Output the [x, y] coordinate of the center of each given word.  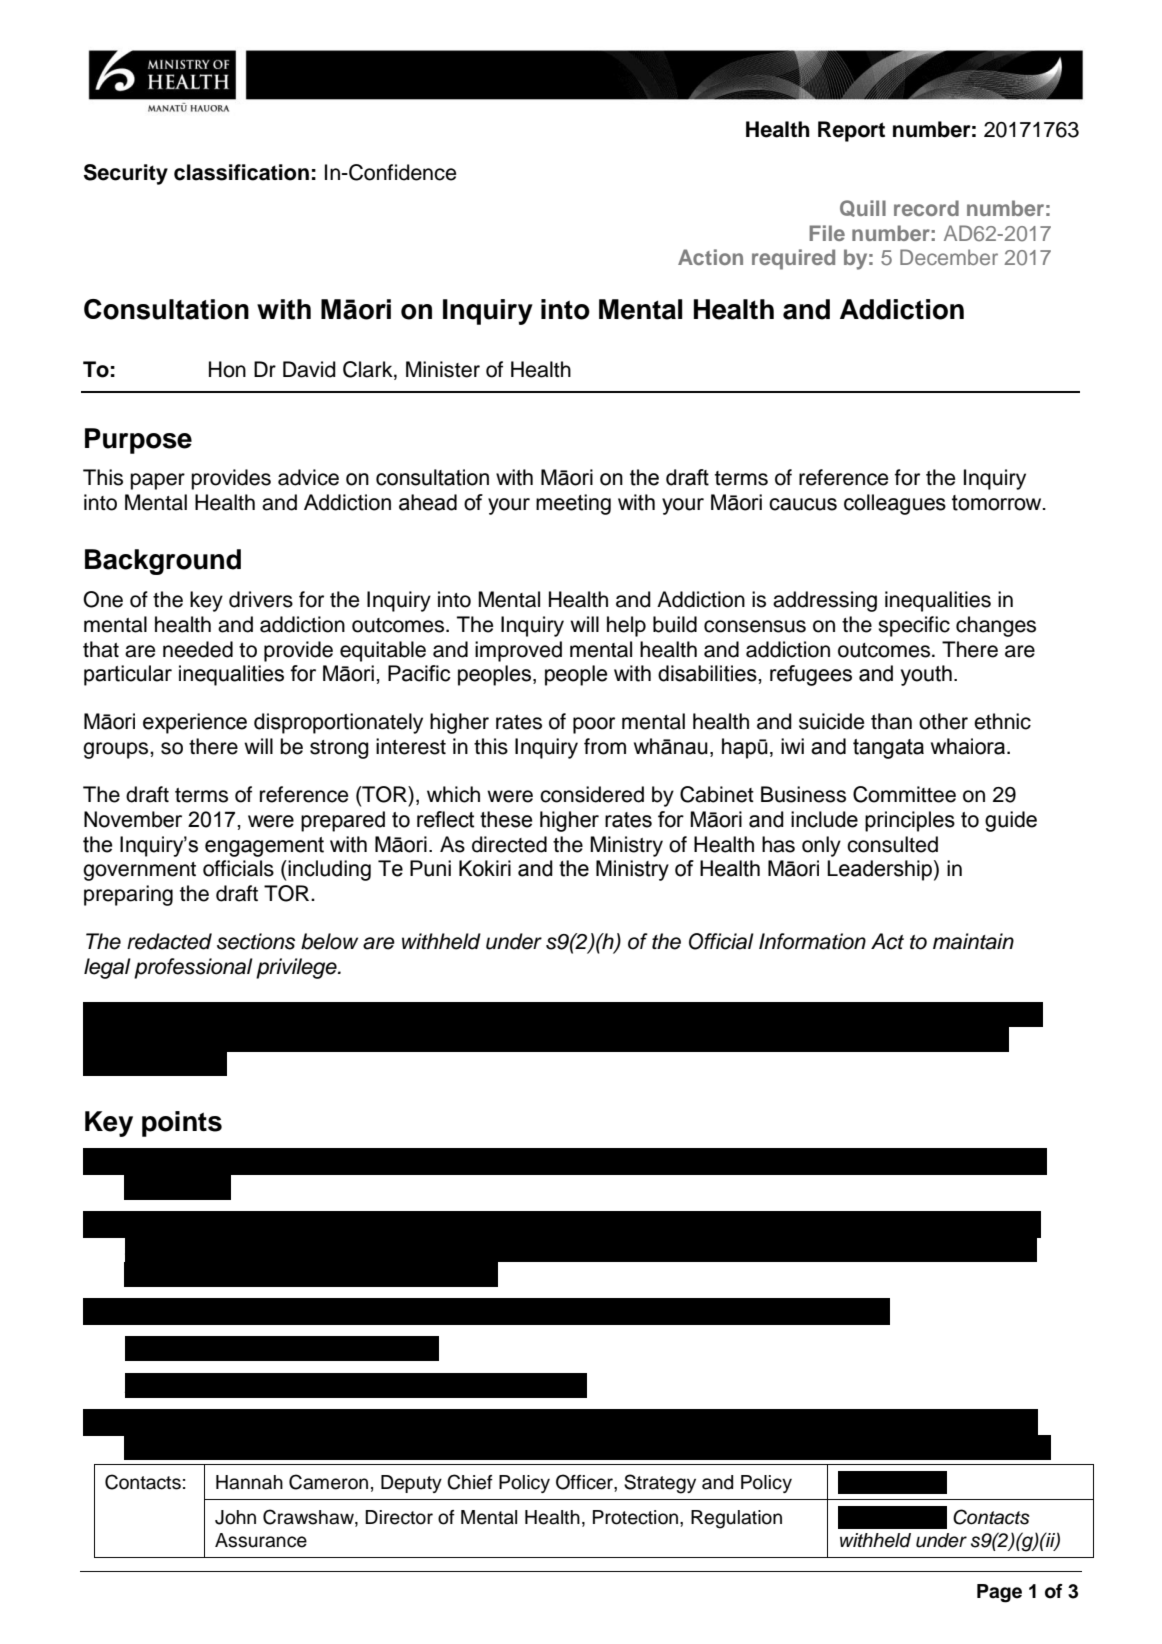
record [926, 208]
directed [509, 844]
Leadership [879, 870]
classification [241, 172]
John [235, 1517]
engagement [264, 847]
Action [710, 257]
